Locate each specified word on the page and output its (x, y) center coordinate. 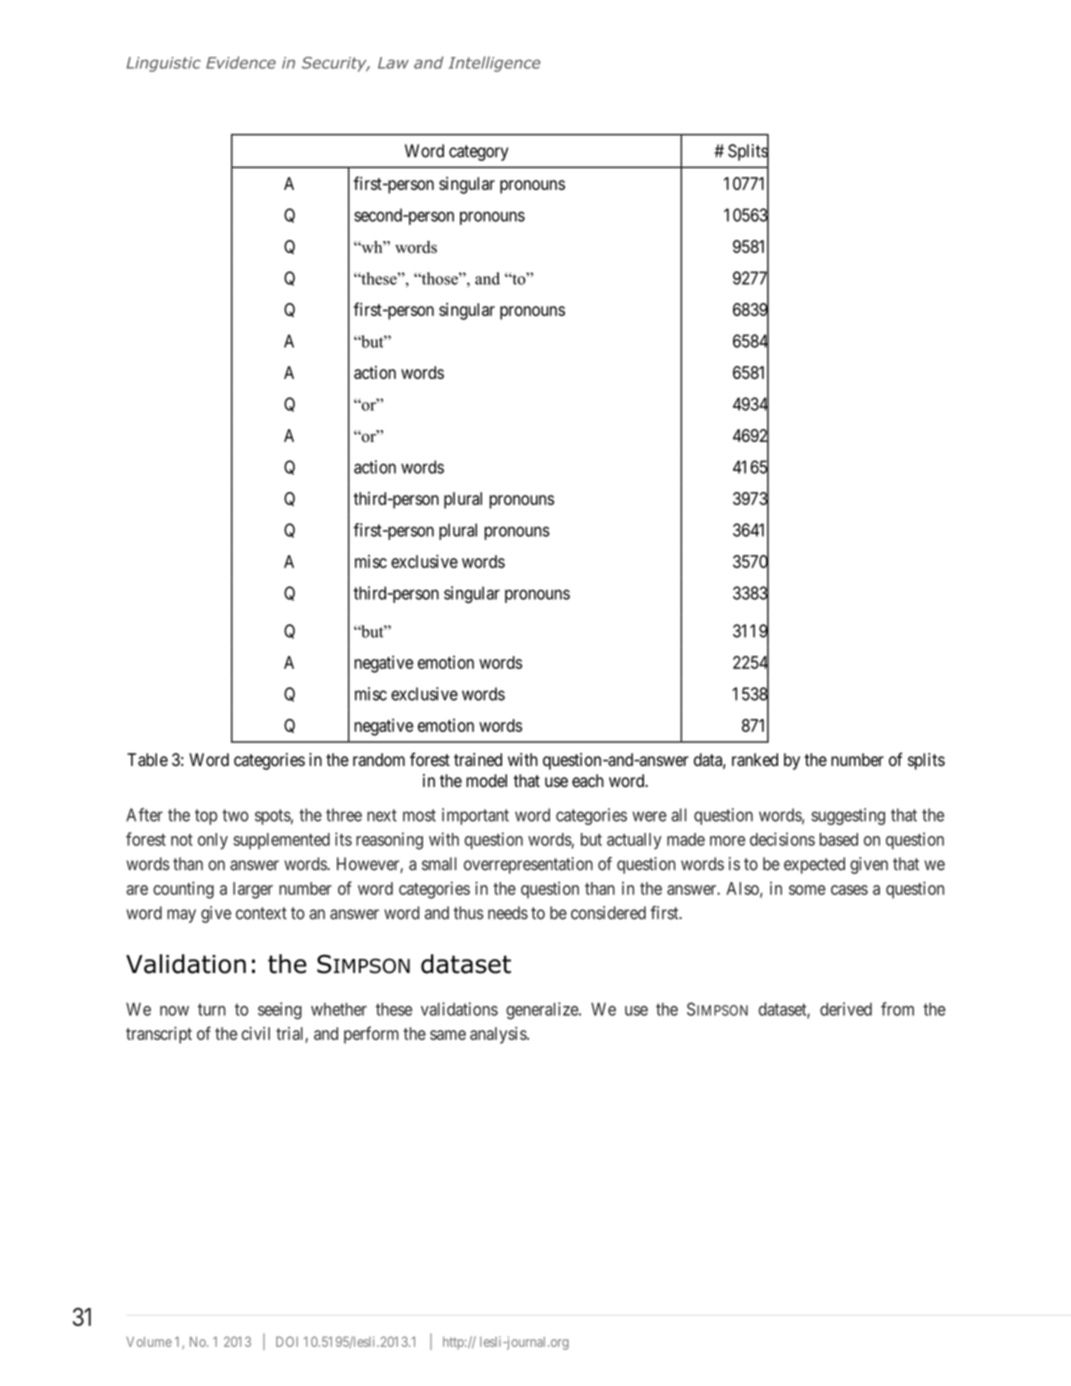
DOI (287, 1341)
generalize (543, 1011)
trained (478, 760)
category (478, 153)
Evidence (241, 62)
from (897, 1009)
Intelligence (494, 64)
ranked (755, 760)
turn (212, 1009)
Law (393, 63)
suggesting (848, 816)
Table (147, 760)
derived (846, 1009)
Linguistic (163, 64)
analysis (499, 1035)
